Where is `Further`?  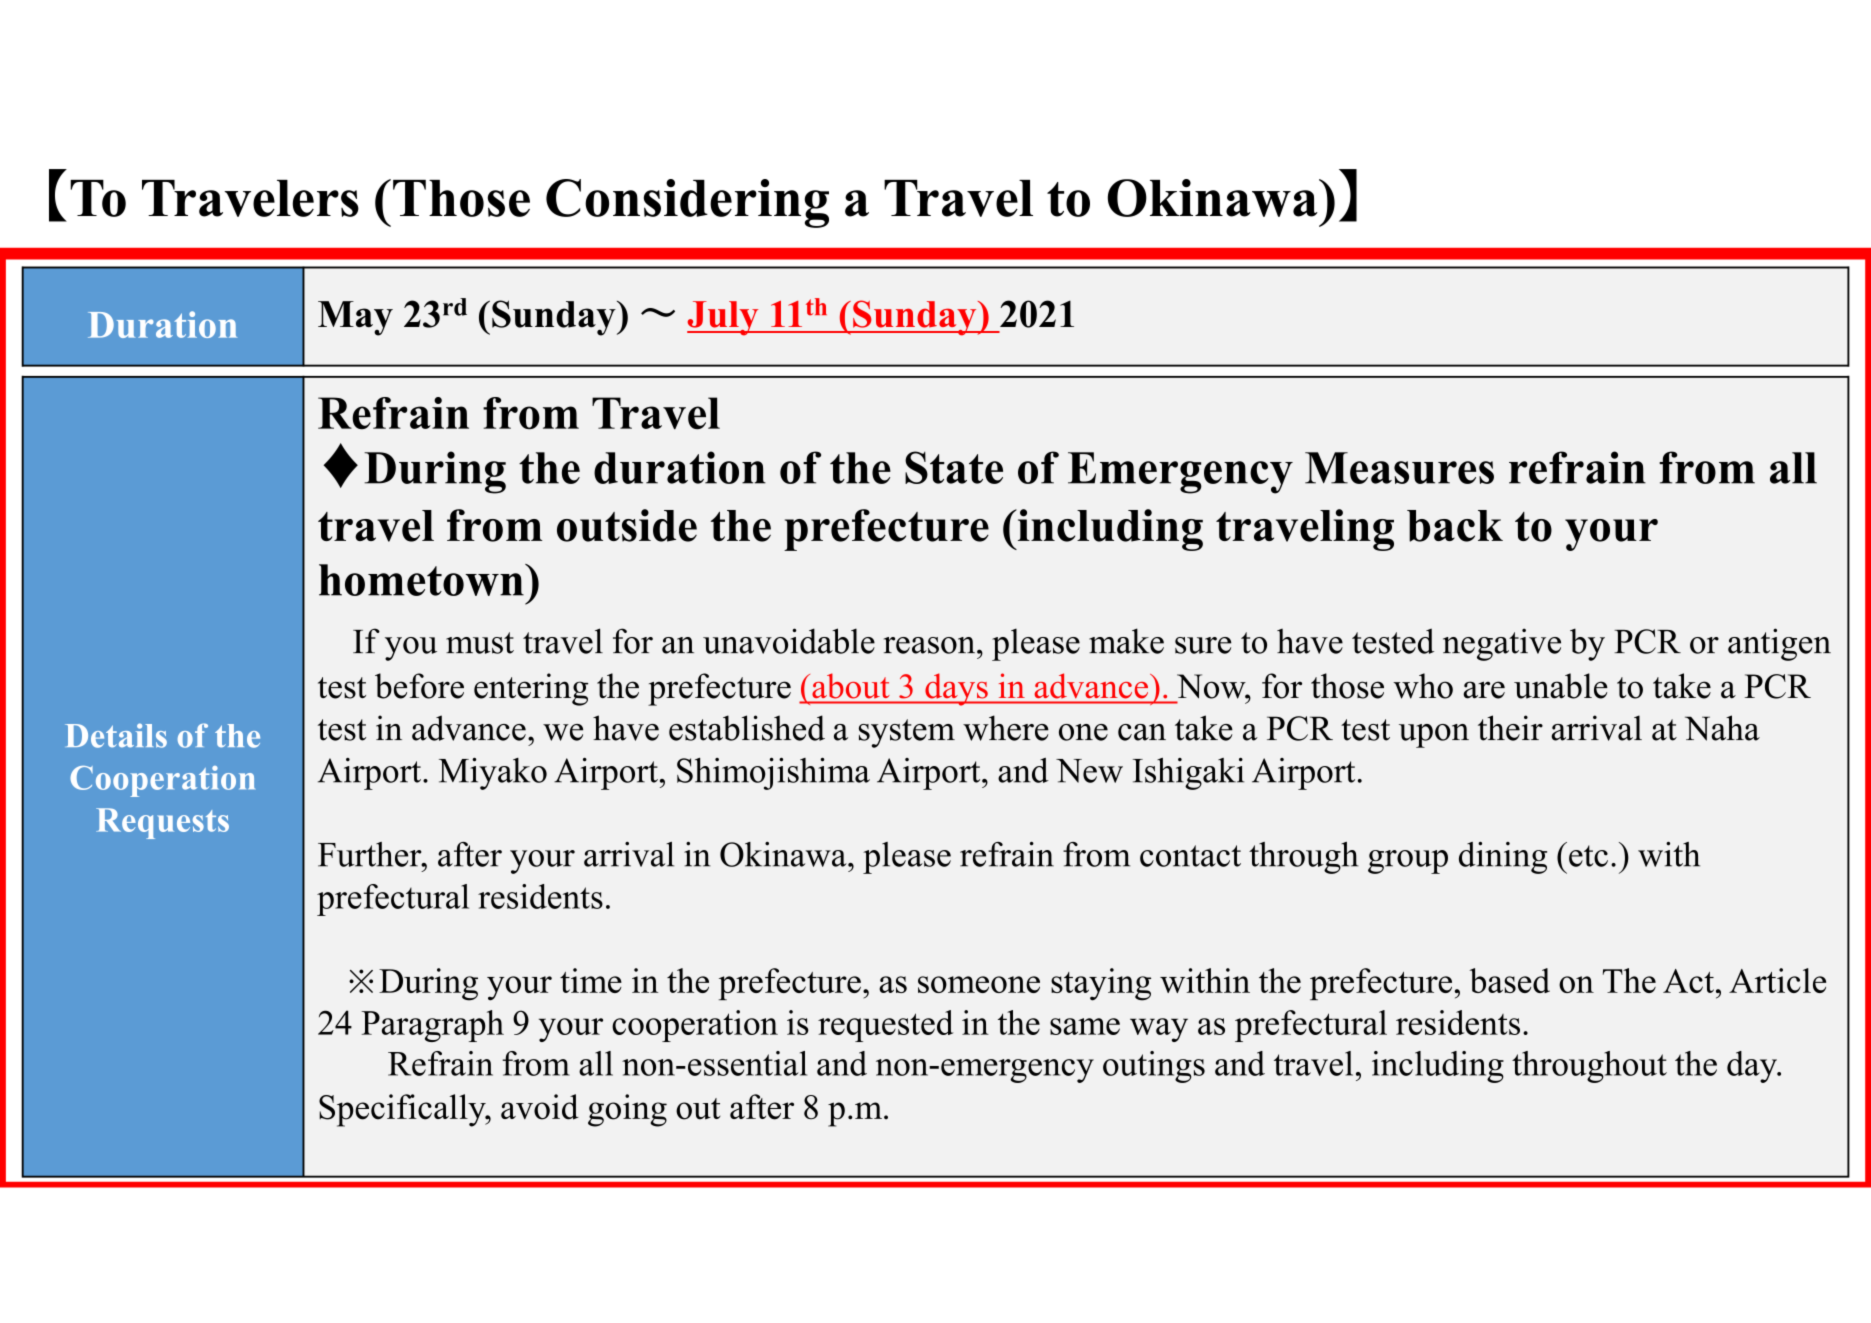
Further is located at coordinates (371, 854).
